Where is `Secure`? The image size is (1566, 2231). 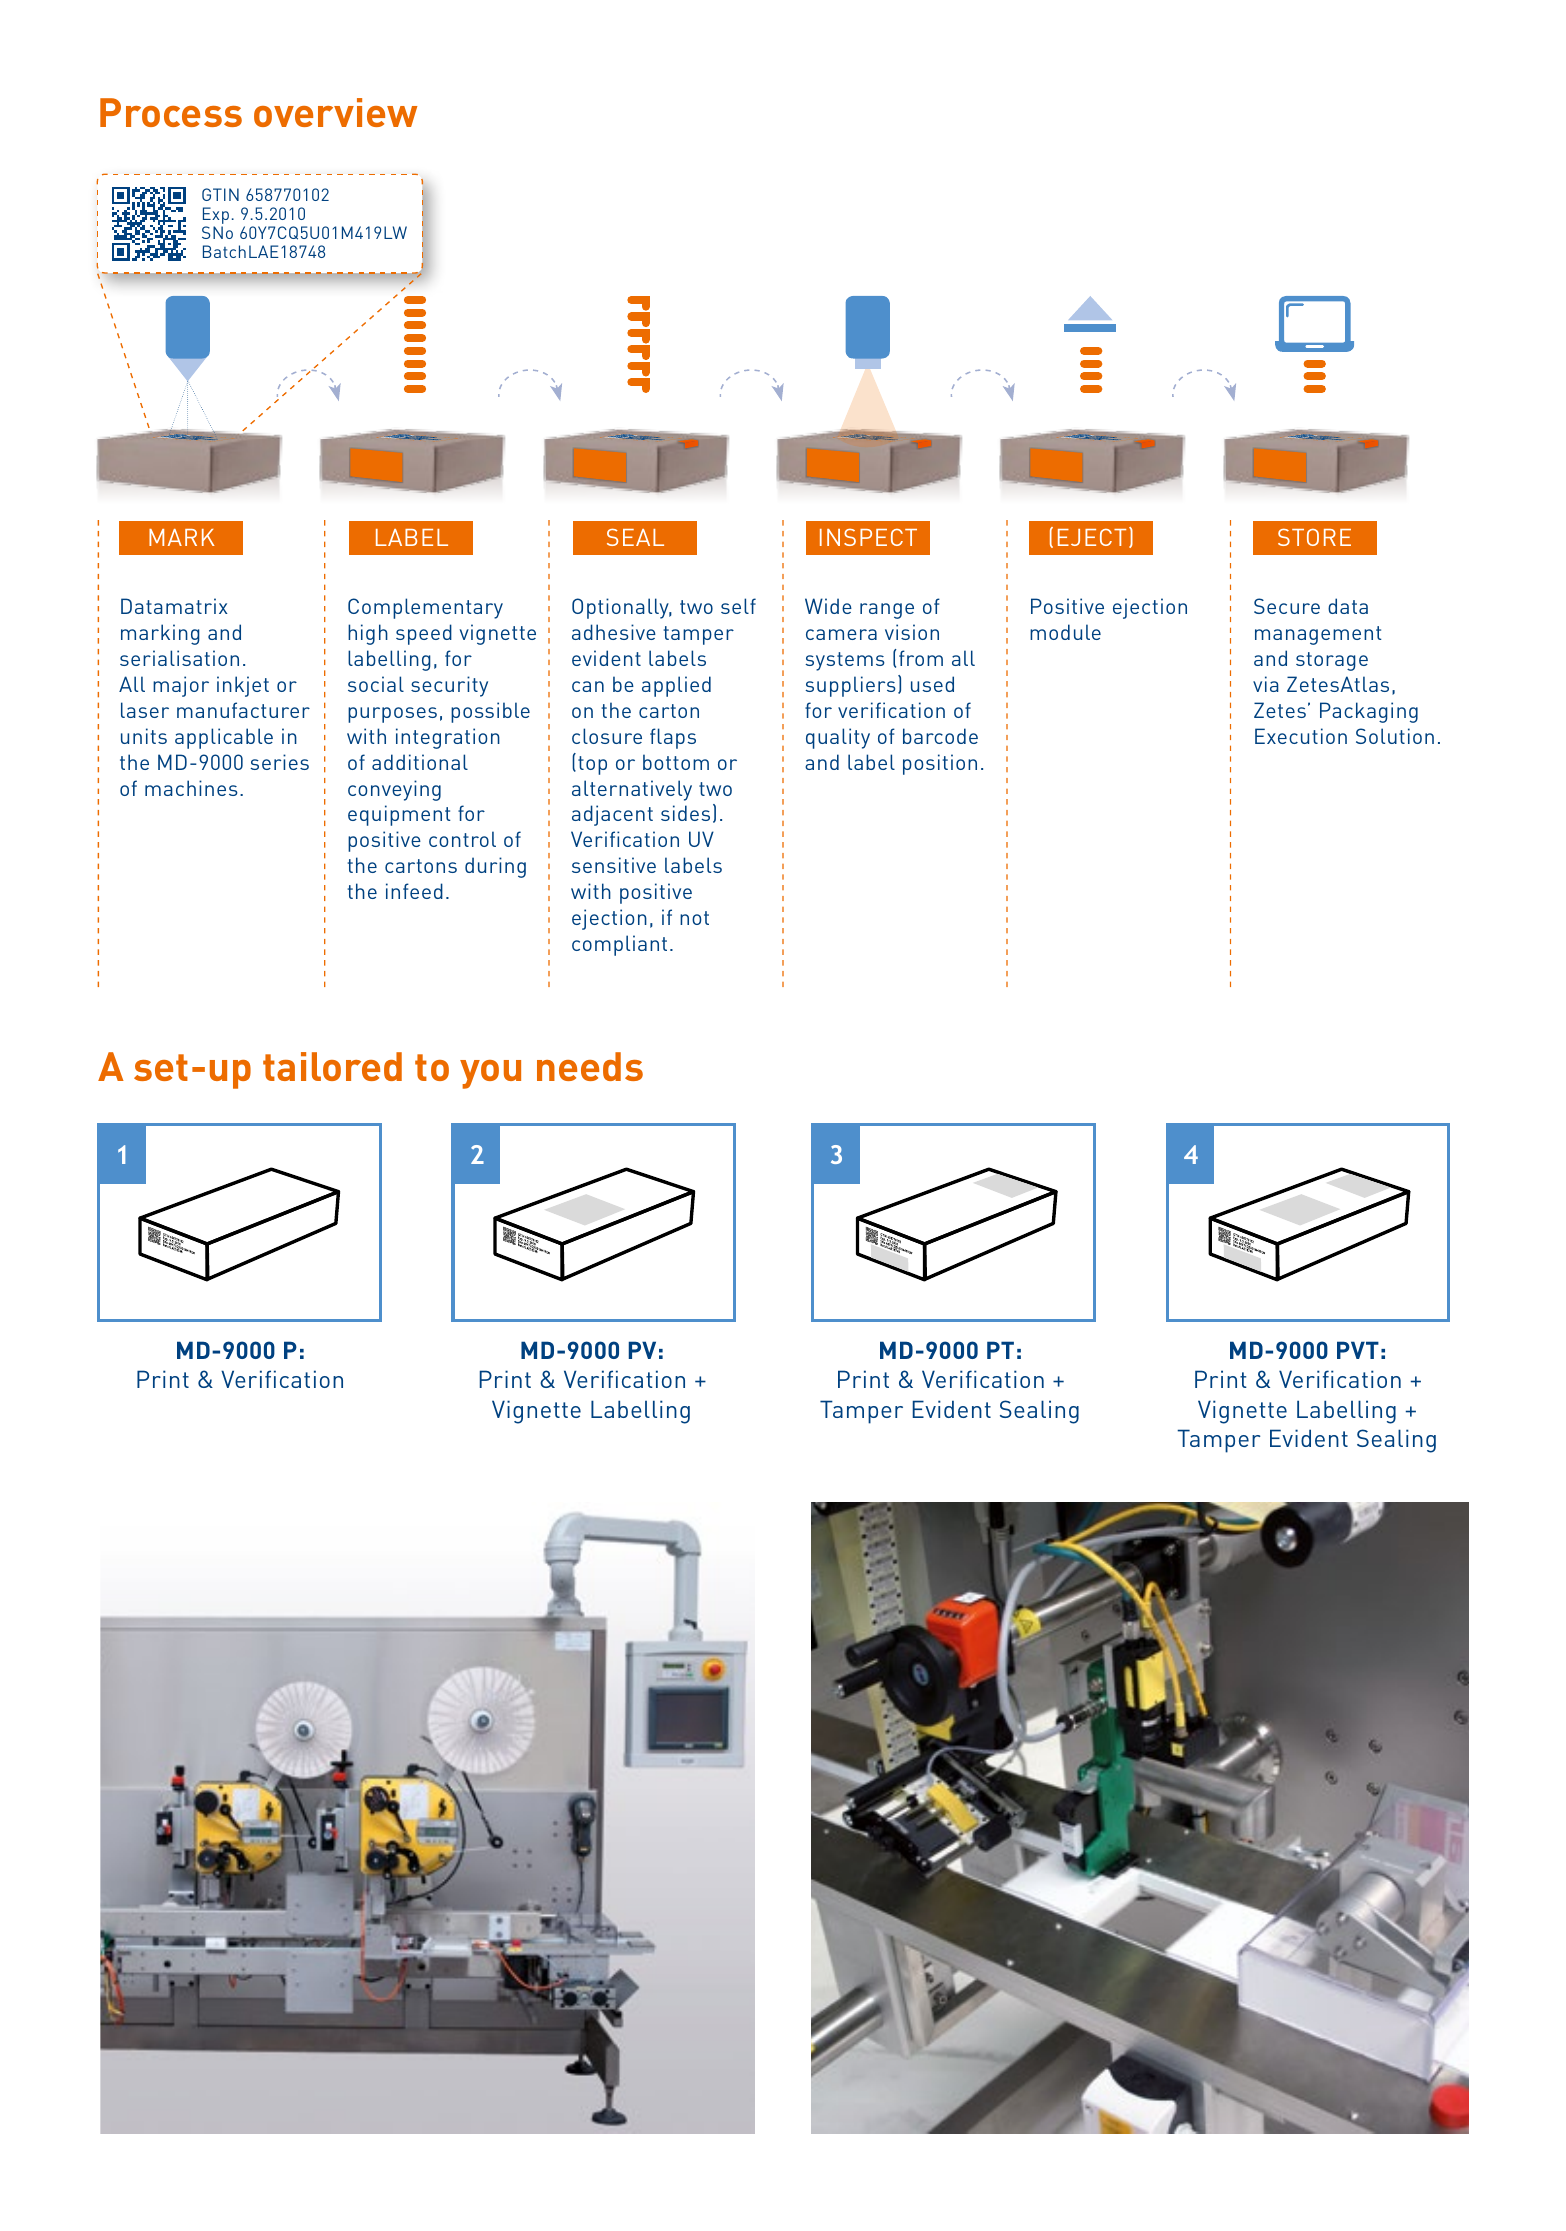
Secure is located at coordinates (1287, 606).
